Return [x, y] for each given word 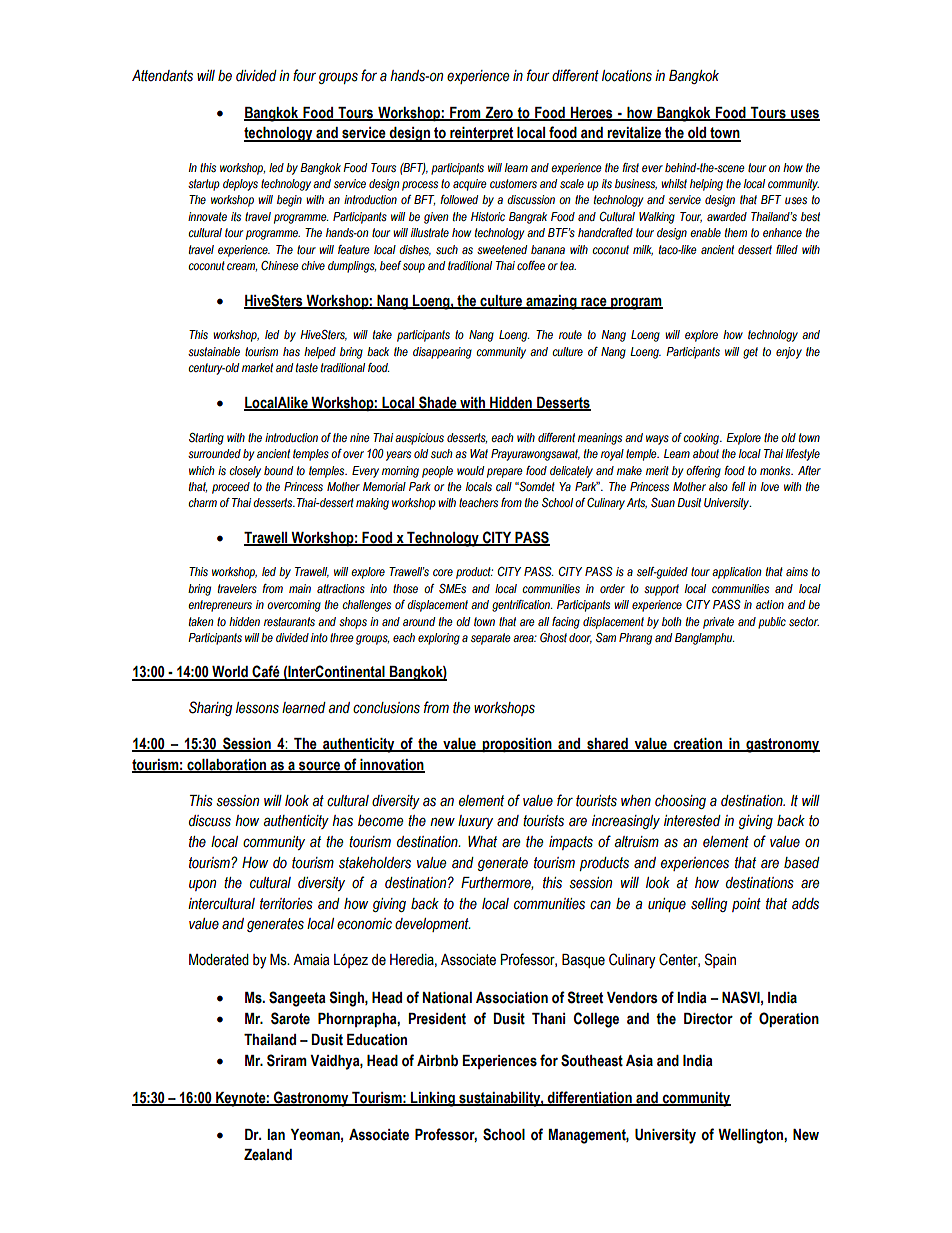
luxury [475, 822]
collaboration [227, 766]
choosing [680, 802]
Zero [499, 113]
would [470, 470]
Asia [639, 1061]
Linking [433, 1099]
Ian [276, 1135]
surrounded [214, 453]
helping [706, 185]
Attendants [162, 76]
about [706, 453]
